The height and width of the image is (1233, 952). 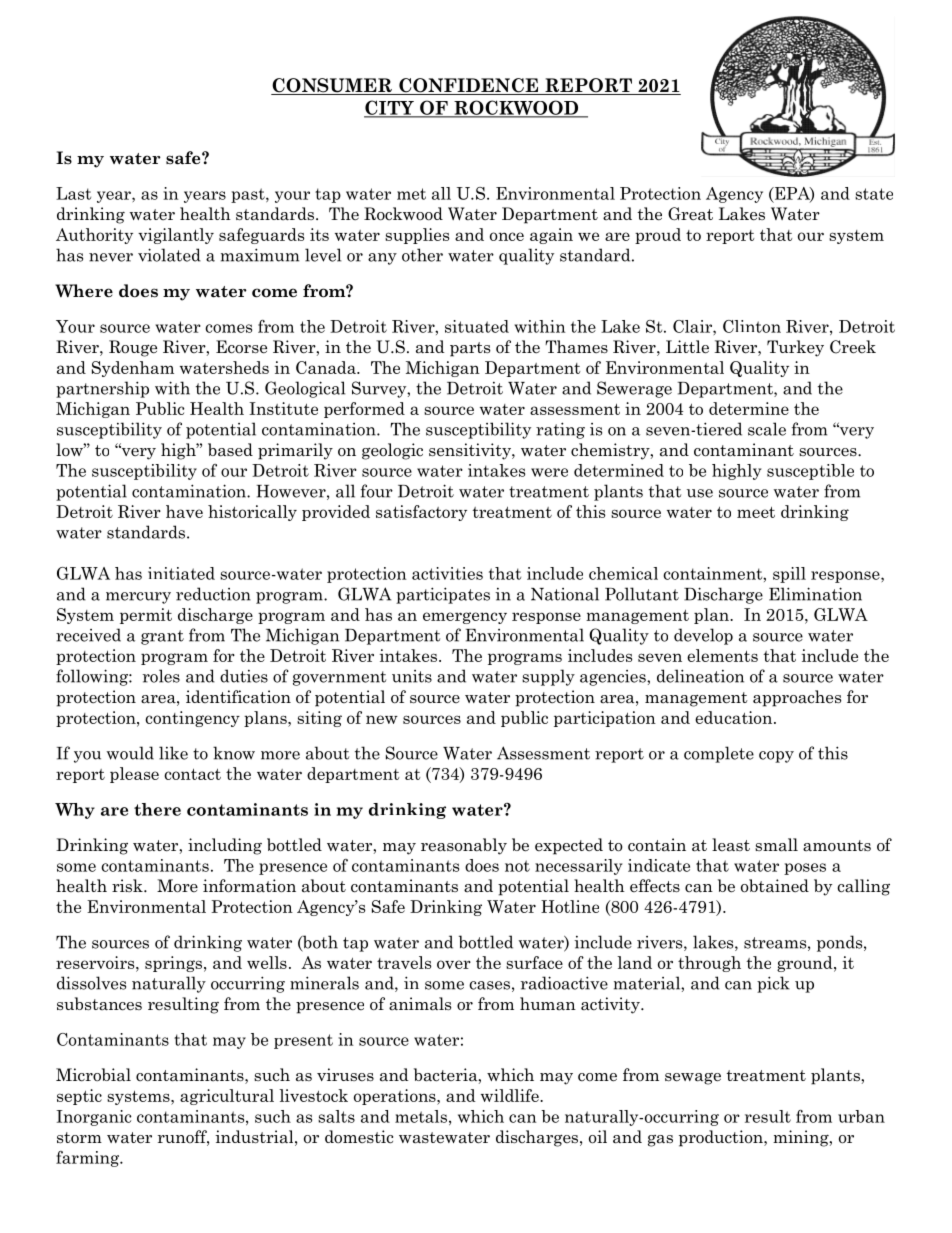 I want to click on grant, so click(x=162, y=637).
